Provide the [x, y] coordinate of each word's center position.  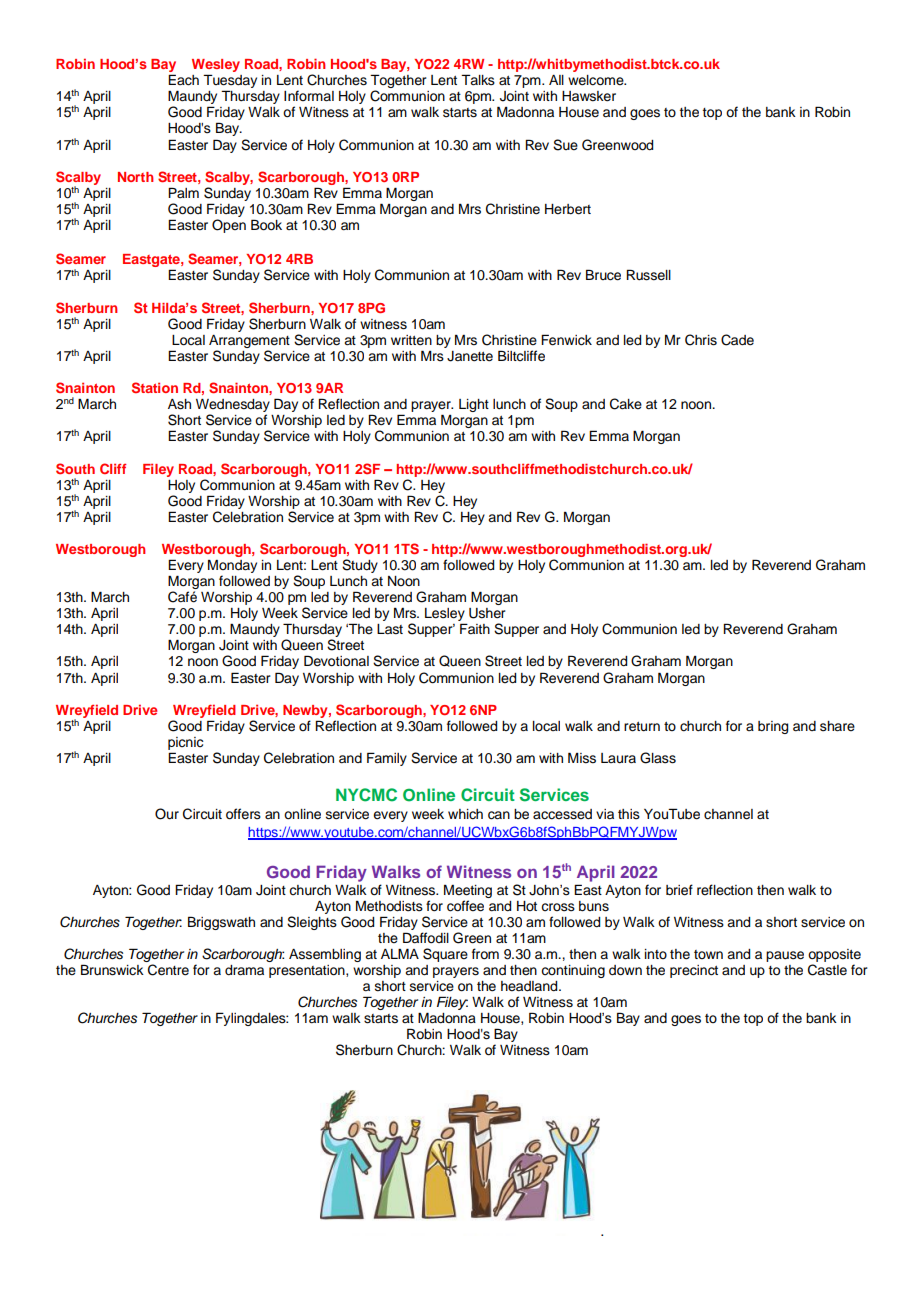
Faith [475, 628]
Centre [168, 970]
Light [474, 405]
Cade [737, 340]
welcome [597, 80]
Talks [478, 80]
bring [773, 727]
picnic [186, 743]
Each [183, 80]
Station [155, 387]
